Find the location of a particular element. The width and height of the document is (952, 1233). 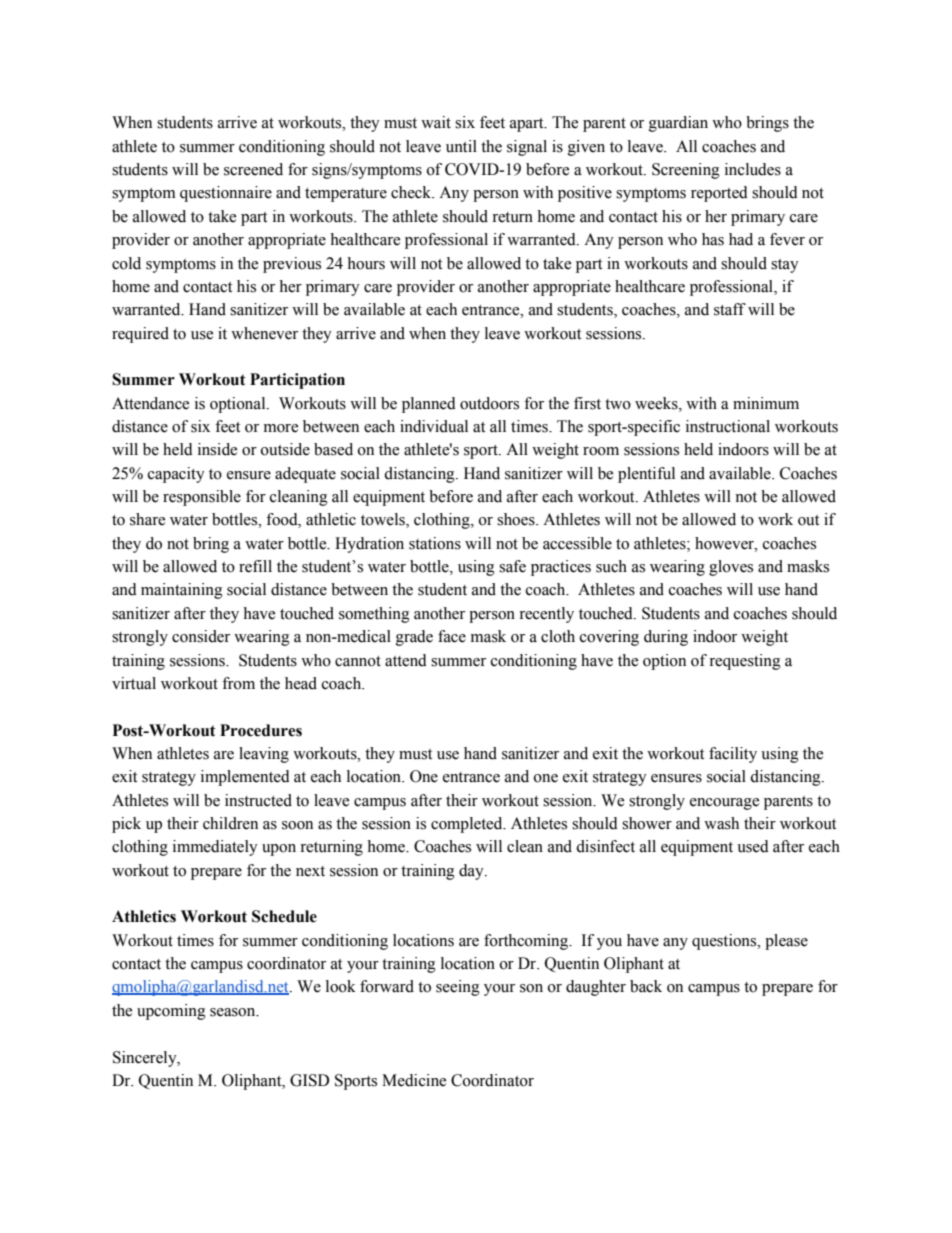

maintaining is located at coordinates (182, 591).
